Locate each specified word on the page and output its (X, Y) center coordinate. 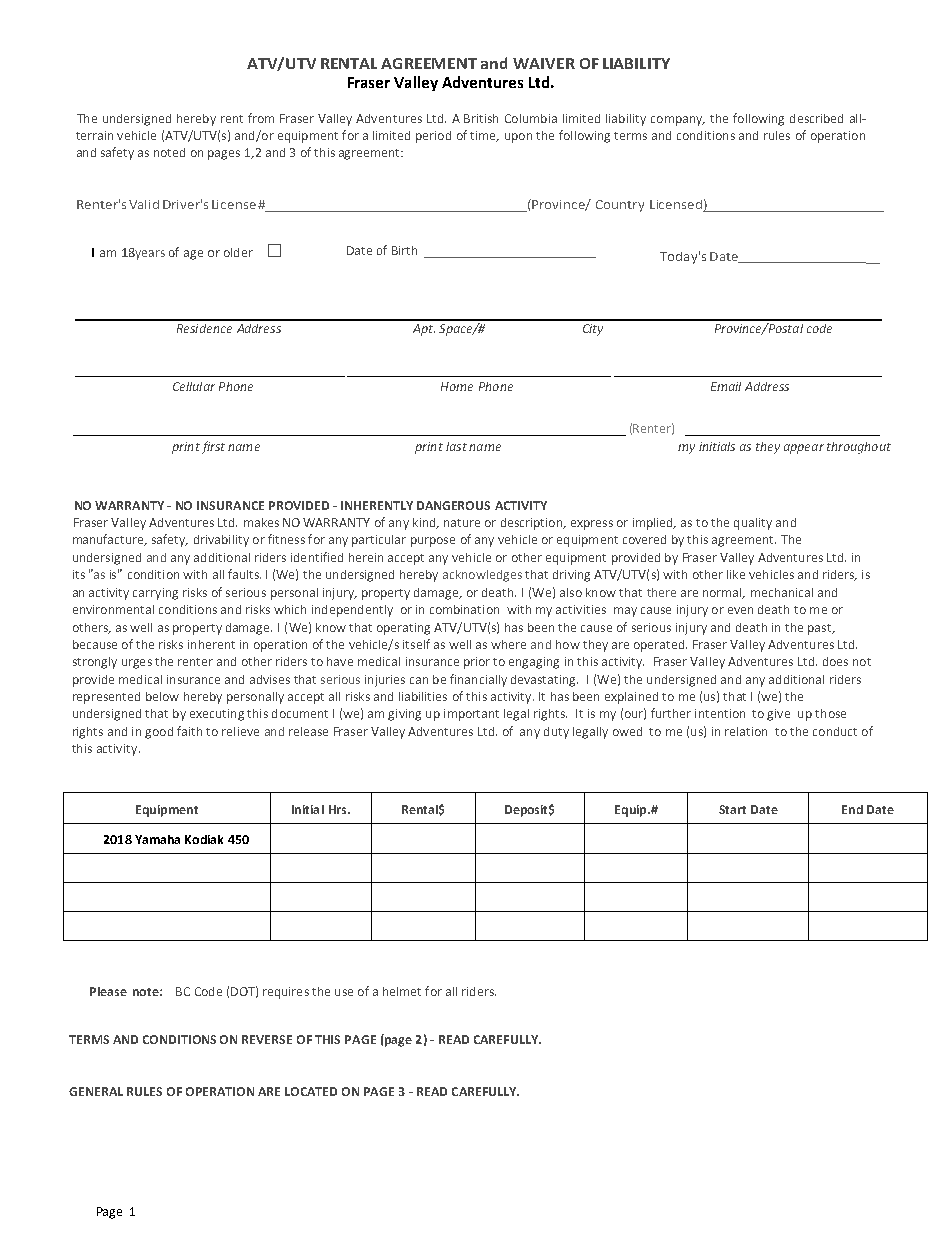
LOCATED (311, 1091)
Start (732, 809)
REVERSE (267, 1039)
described (816, 118)
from (261, 118)
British (481, 118)
